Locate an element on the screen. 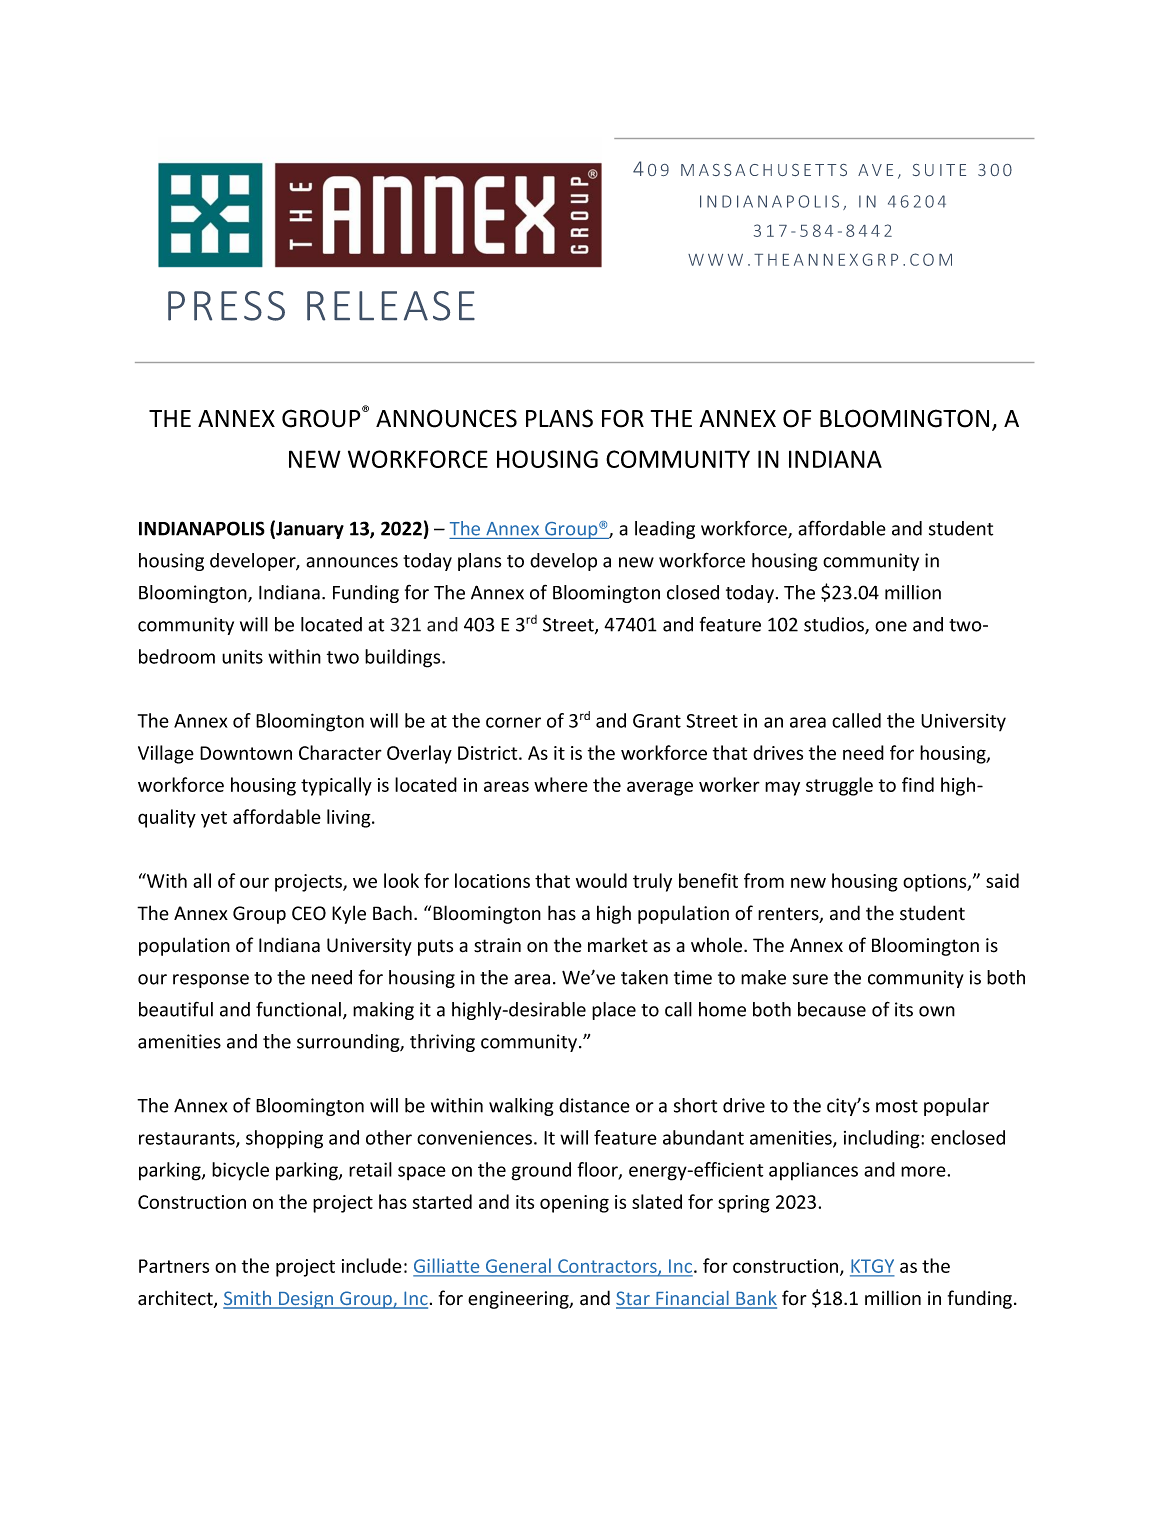 The height and width of the screenshot is (1513, 1169). leading is located at coordinates (665, 530).
